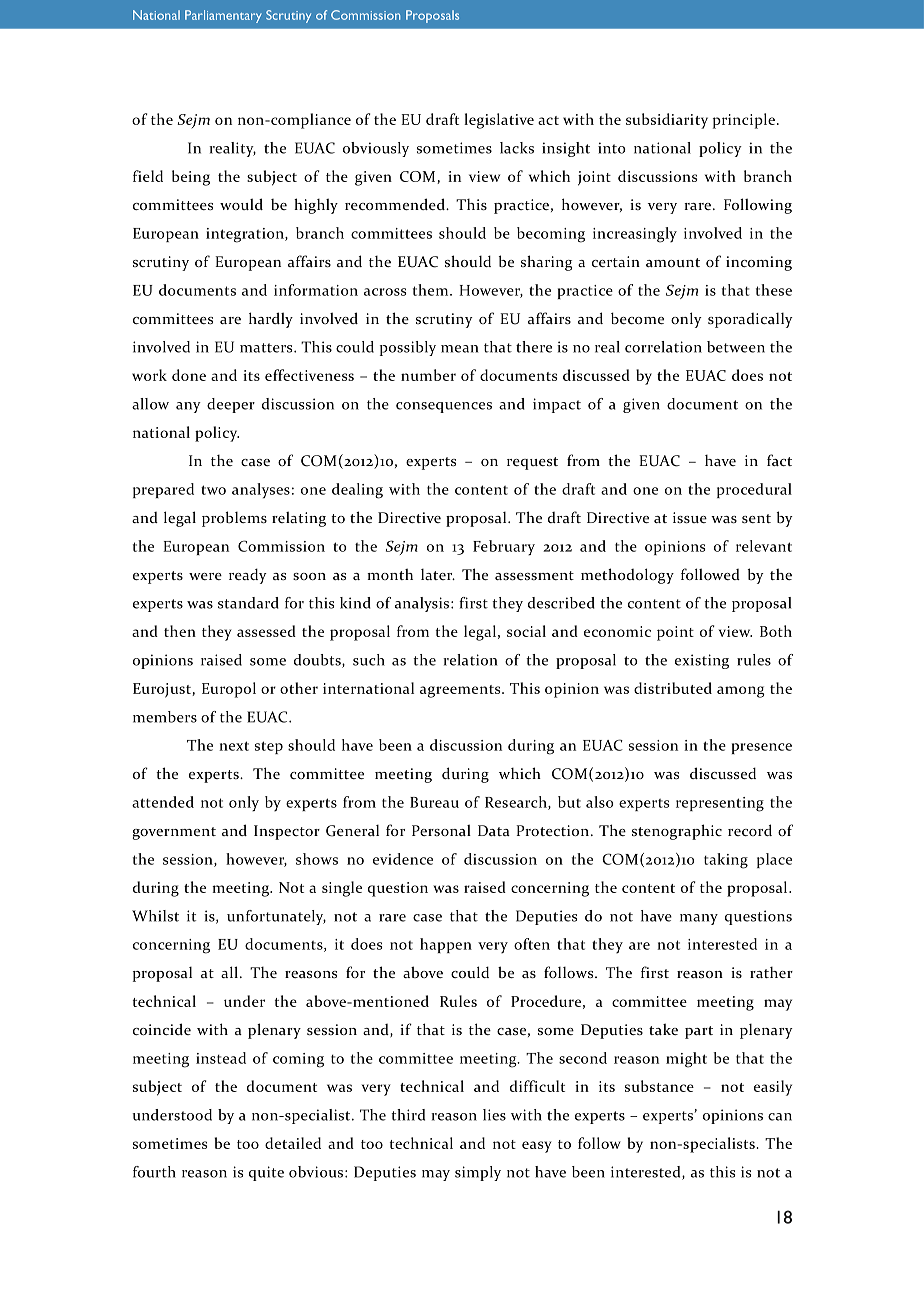 The height and width of the screenshot is (1308, 924). I want to click on quite, so click(266, 1173).
